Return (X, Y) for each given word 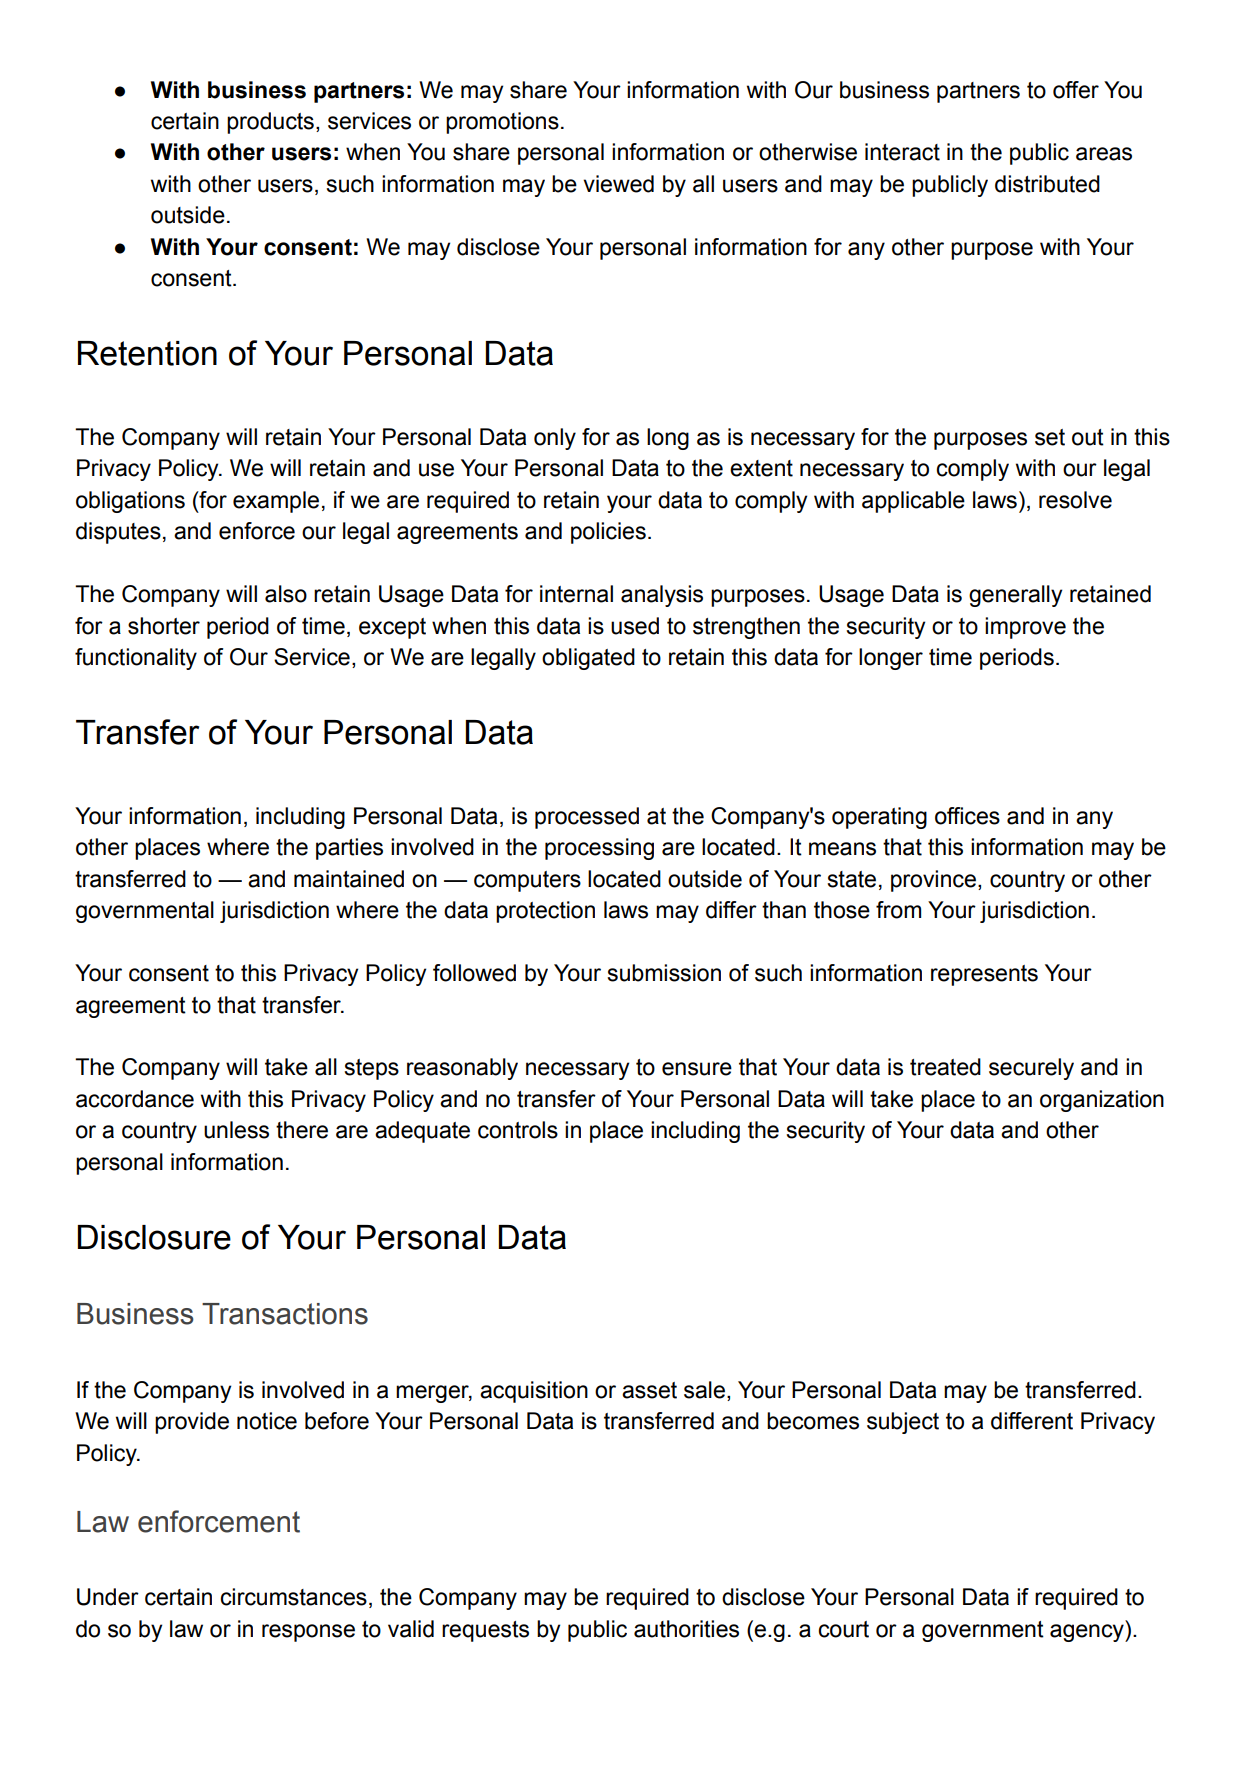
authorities (686, 1629)
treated (945, 1067)
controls (518, 1130)
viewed (618, 184)
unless (236, 1130)
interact (902, 152)
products (270, 123)
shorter (164, 626)
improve (1025, 628)
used (635, 626)
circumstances (293, 1597)
